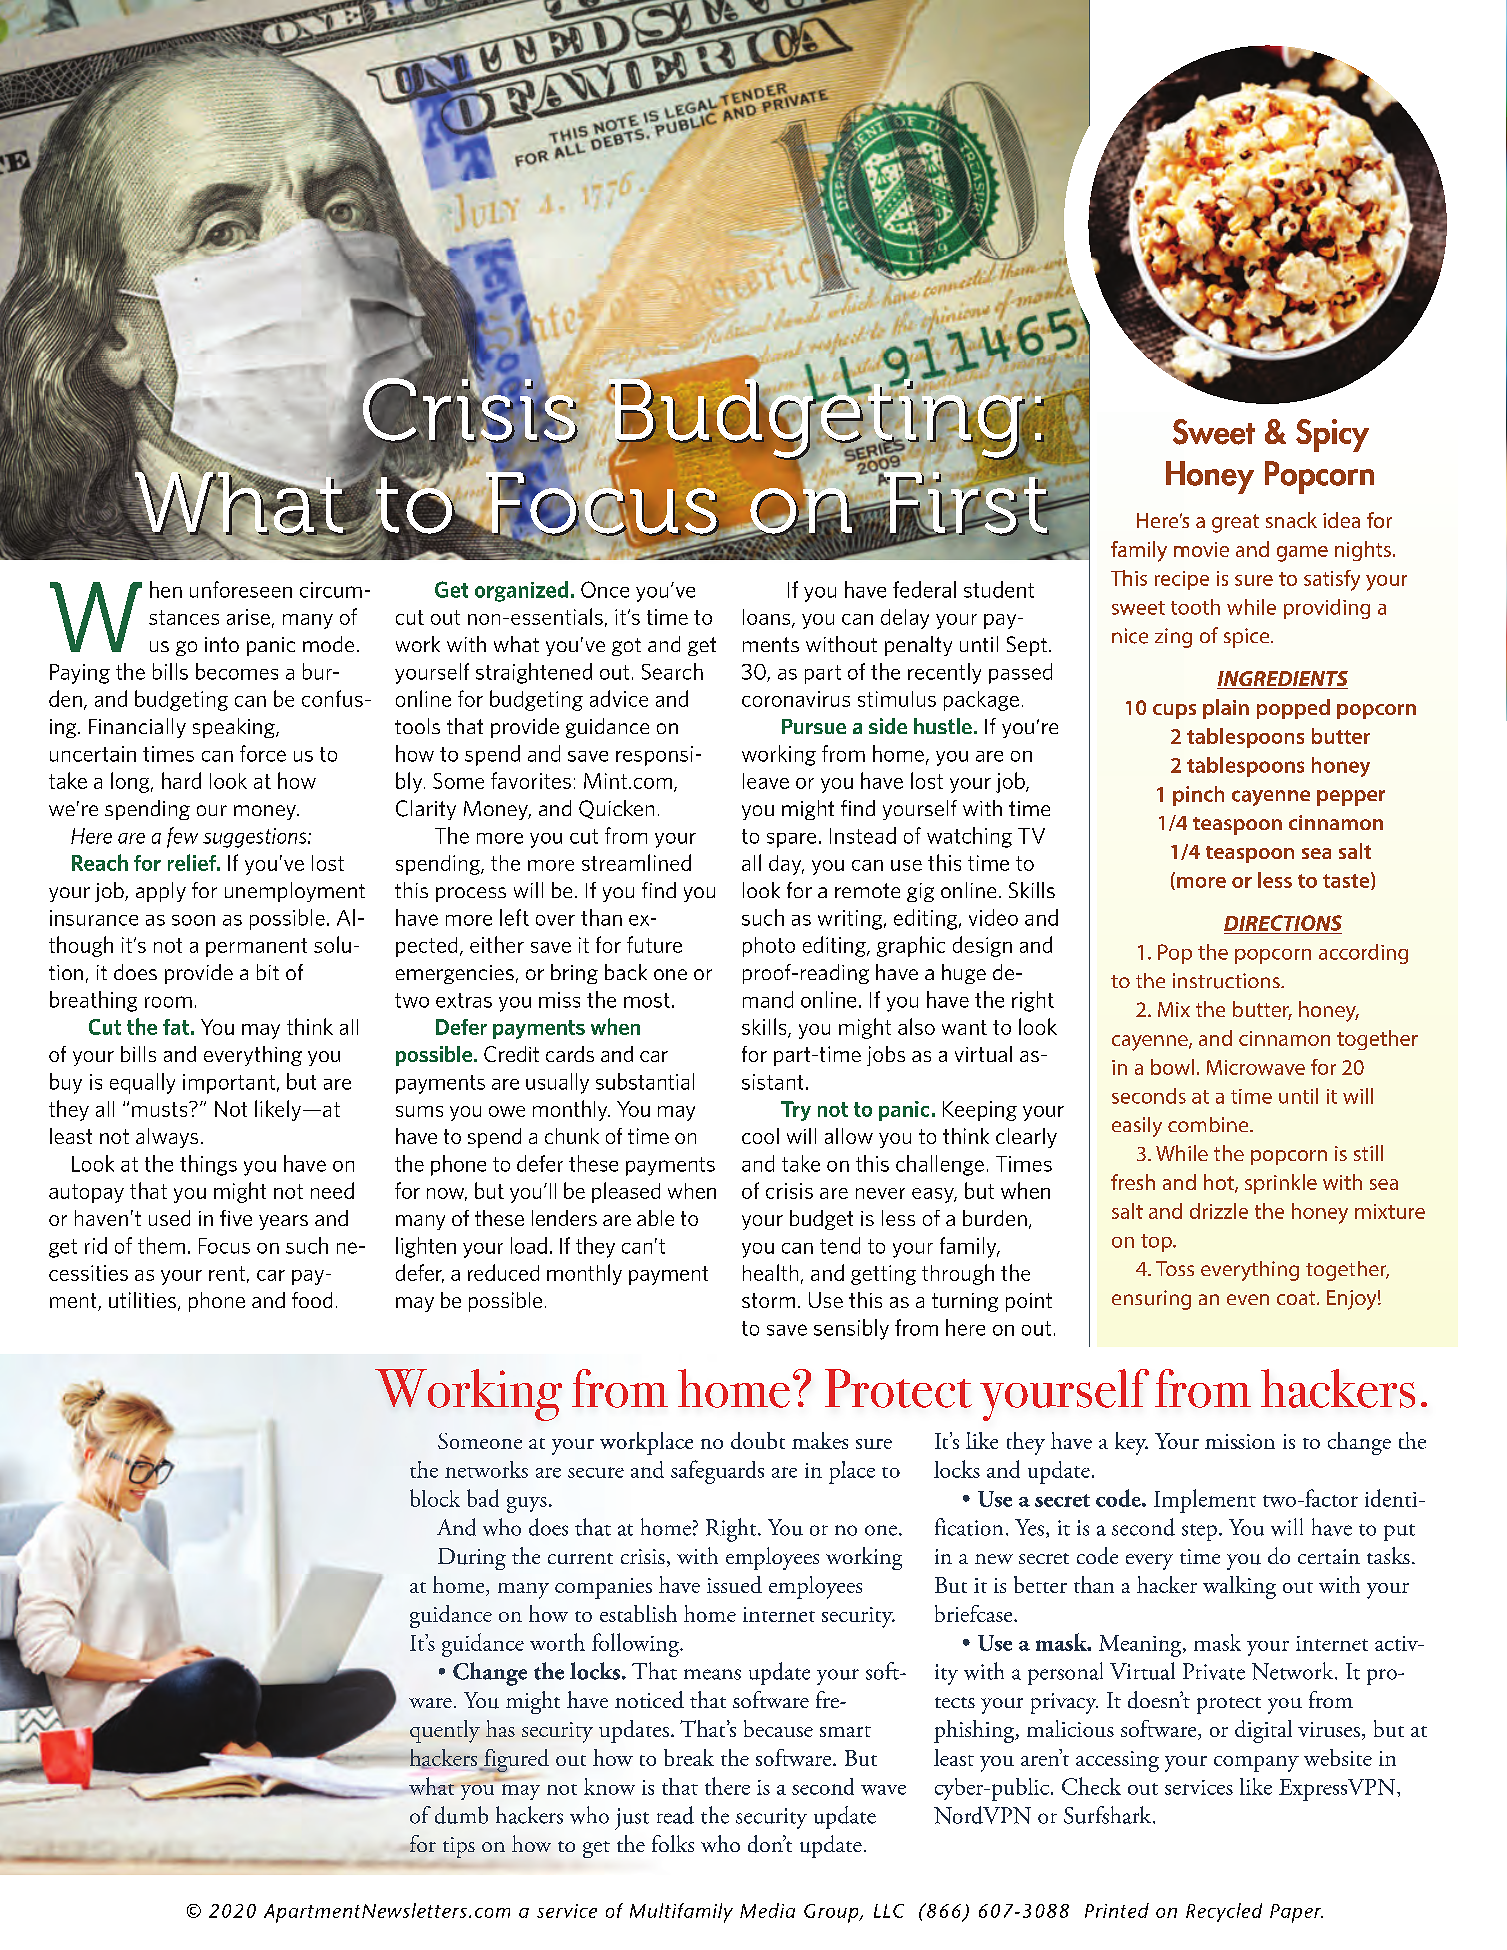 The width and height of the document is (1507, 1950). I want to click on great, so click(1235, 523).
